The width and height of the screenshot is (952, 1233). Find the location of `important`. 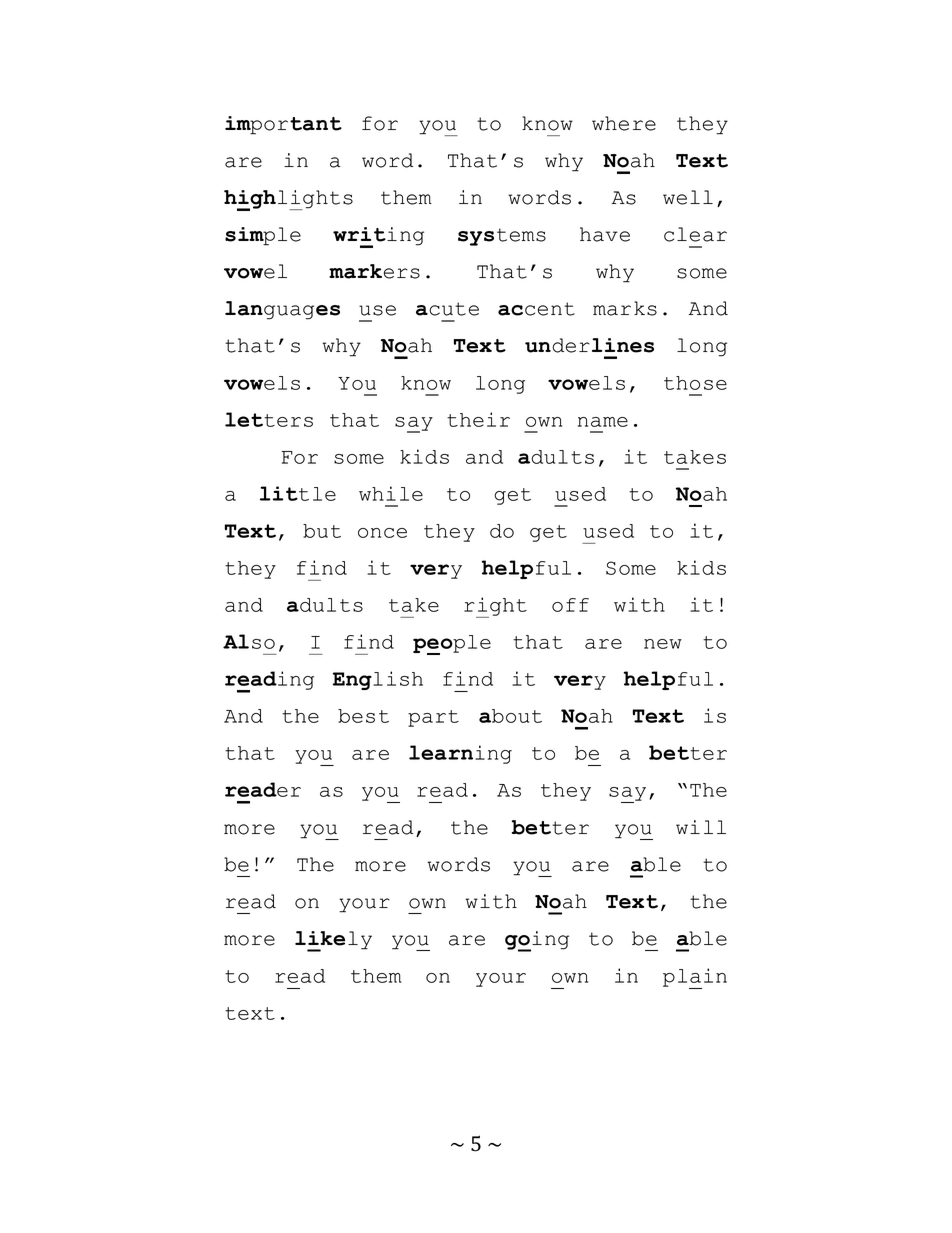

important is located at coordinates (283, 125).
